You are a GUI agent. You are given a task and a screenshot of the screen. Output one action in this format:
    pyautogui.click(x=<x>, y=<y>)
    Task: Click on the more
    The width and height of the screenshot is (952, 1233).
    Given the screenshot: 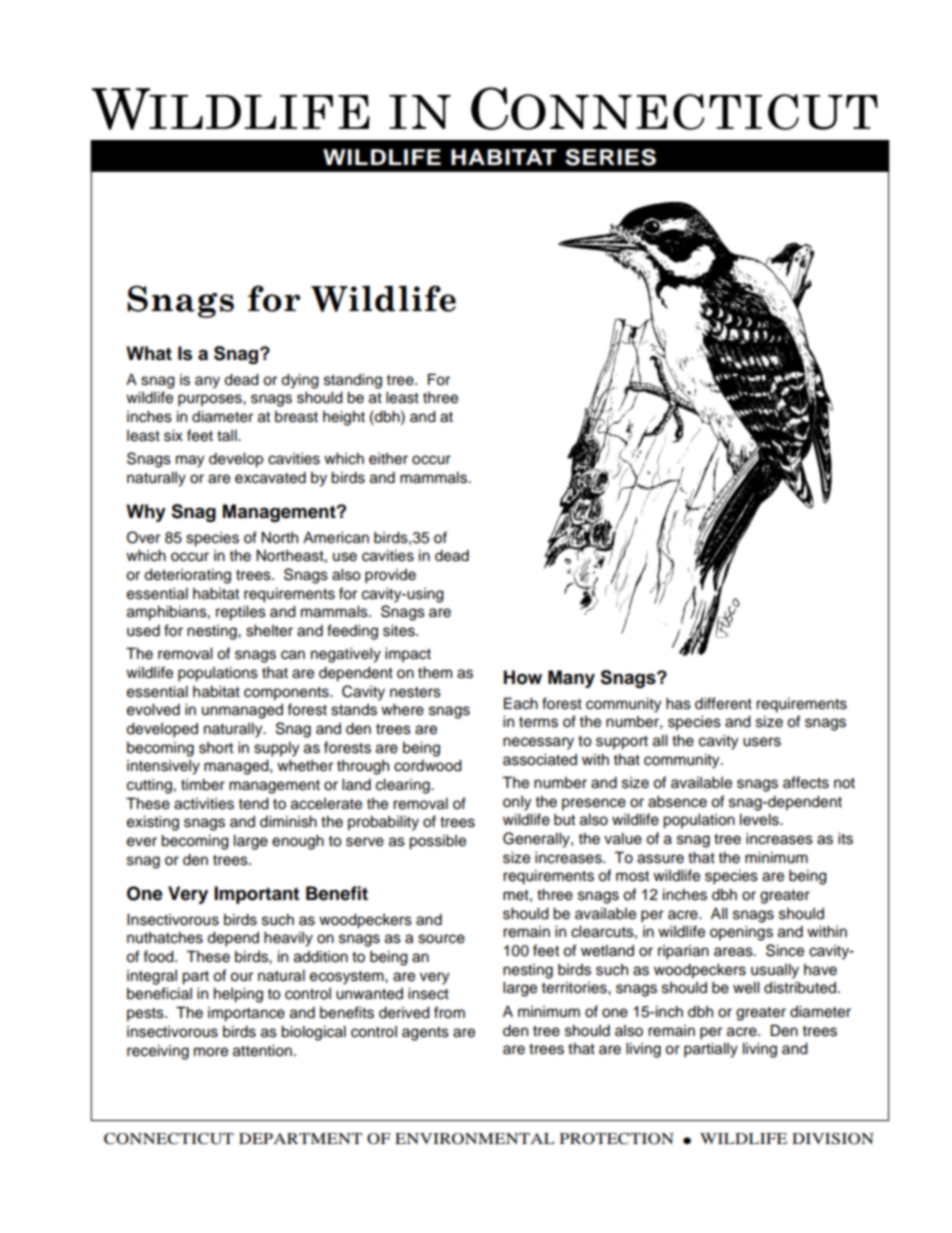 What is the action you would take?
    pyautogui.click(x=211, y=1052)
